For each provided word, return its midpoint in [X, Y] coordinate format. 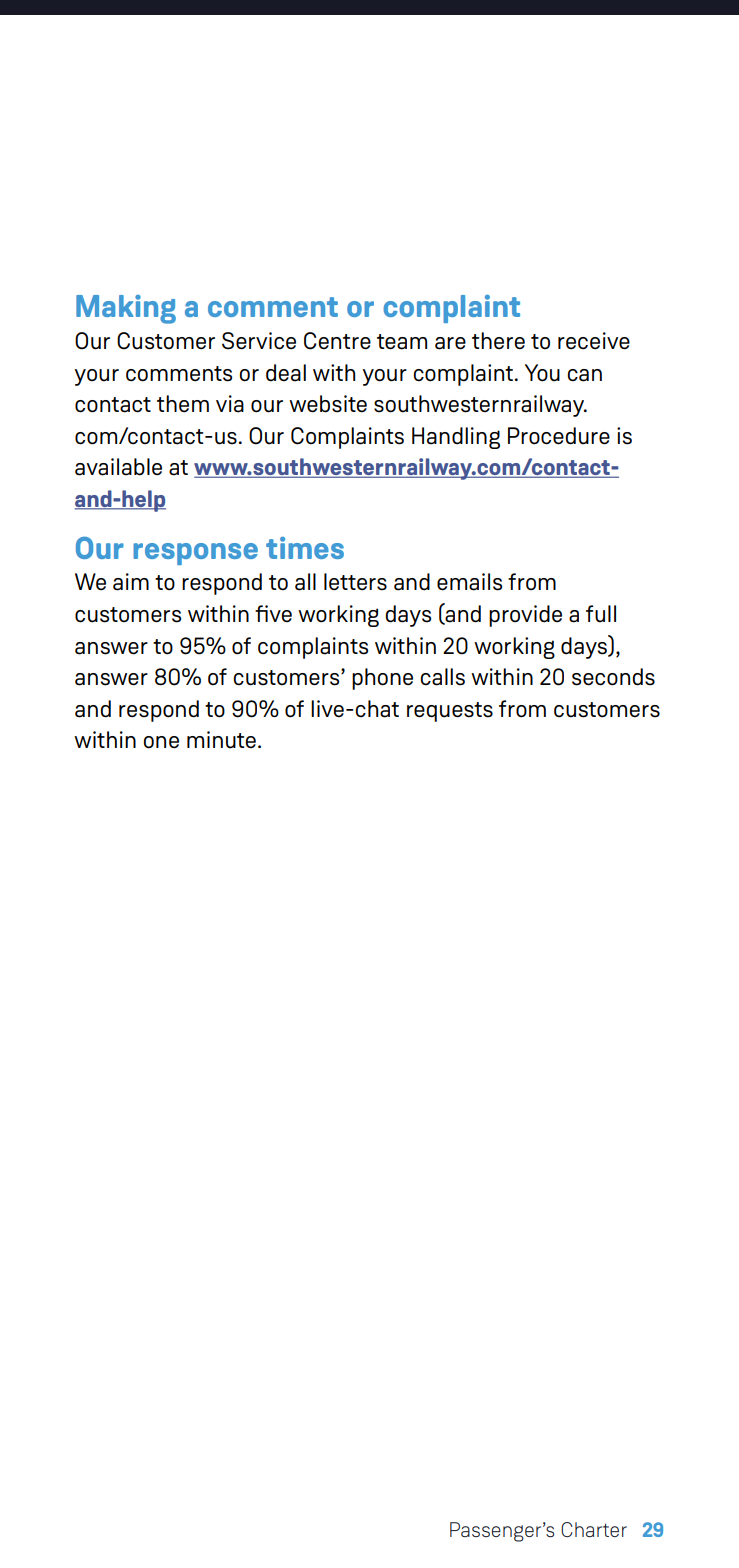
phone [382, 679]
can [584, 375]
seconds [613, 677]
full [601, 614]
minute [221, 740]
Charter [594, 1529]
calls [442, 677]
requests [450, 712]
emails [469, 582]
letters [355, 582]
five [273, 613]
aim [131, 582]
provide [525, 616]
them [183, 404]
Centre [337, 341]
